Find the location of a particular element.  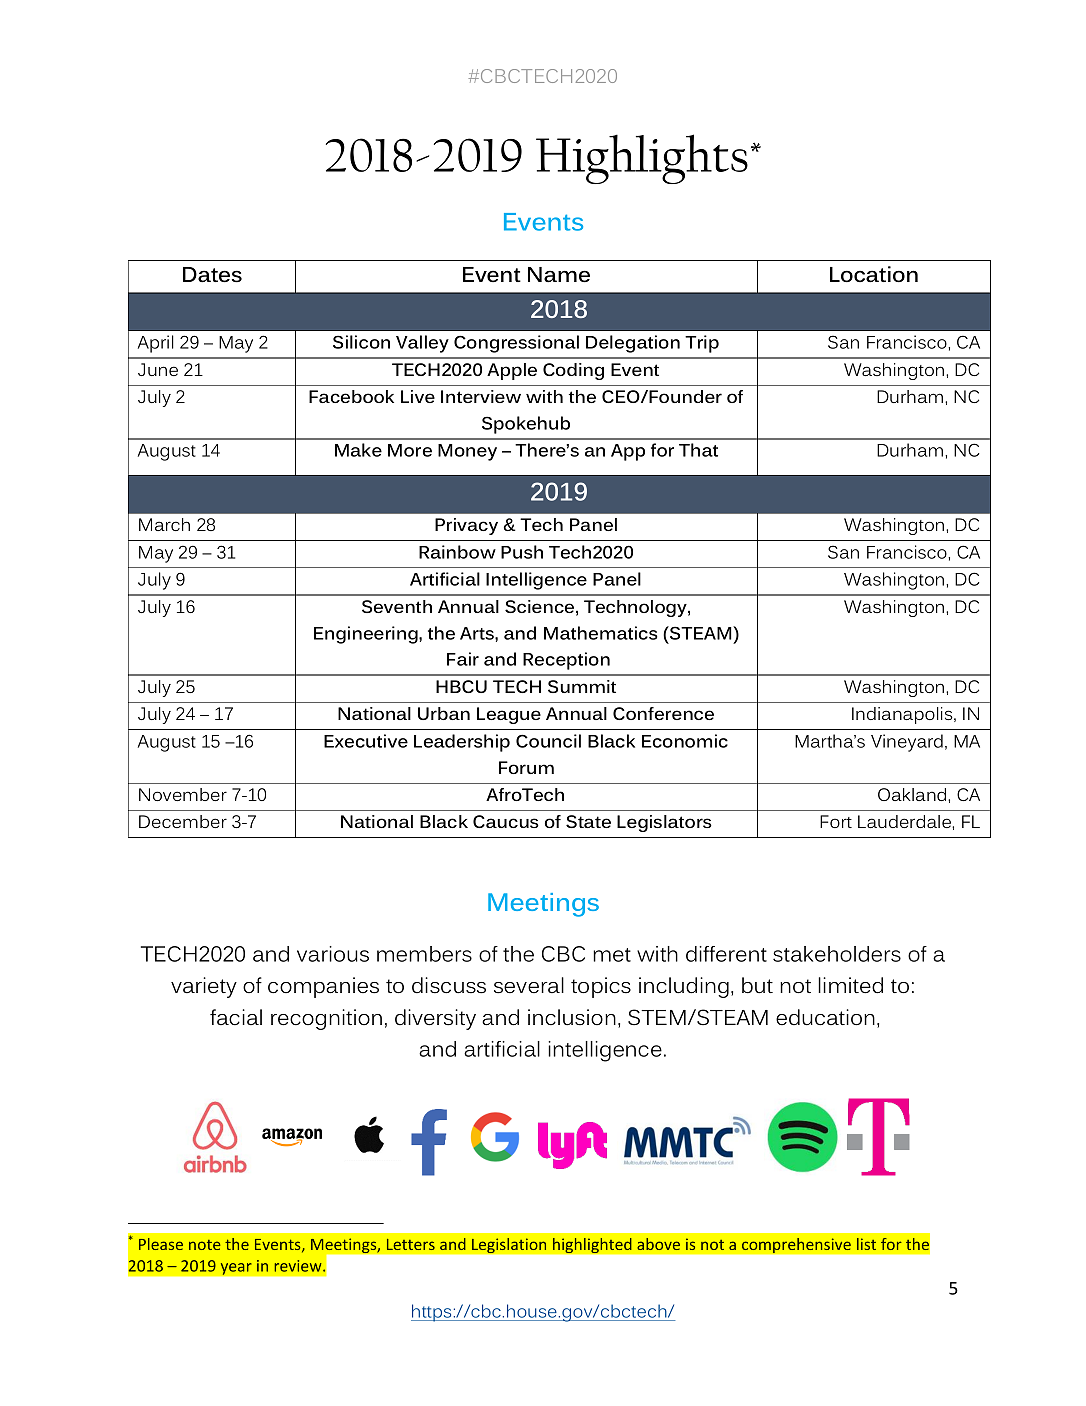

Name is located at coordinates (559, 275).
